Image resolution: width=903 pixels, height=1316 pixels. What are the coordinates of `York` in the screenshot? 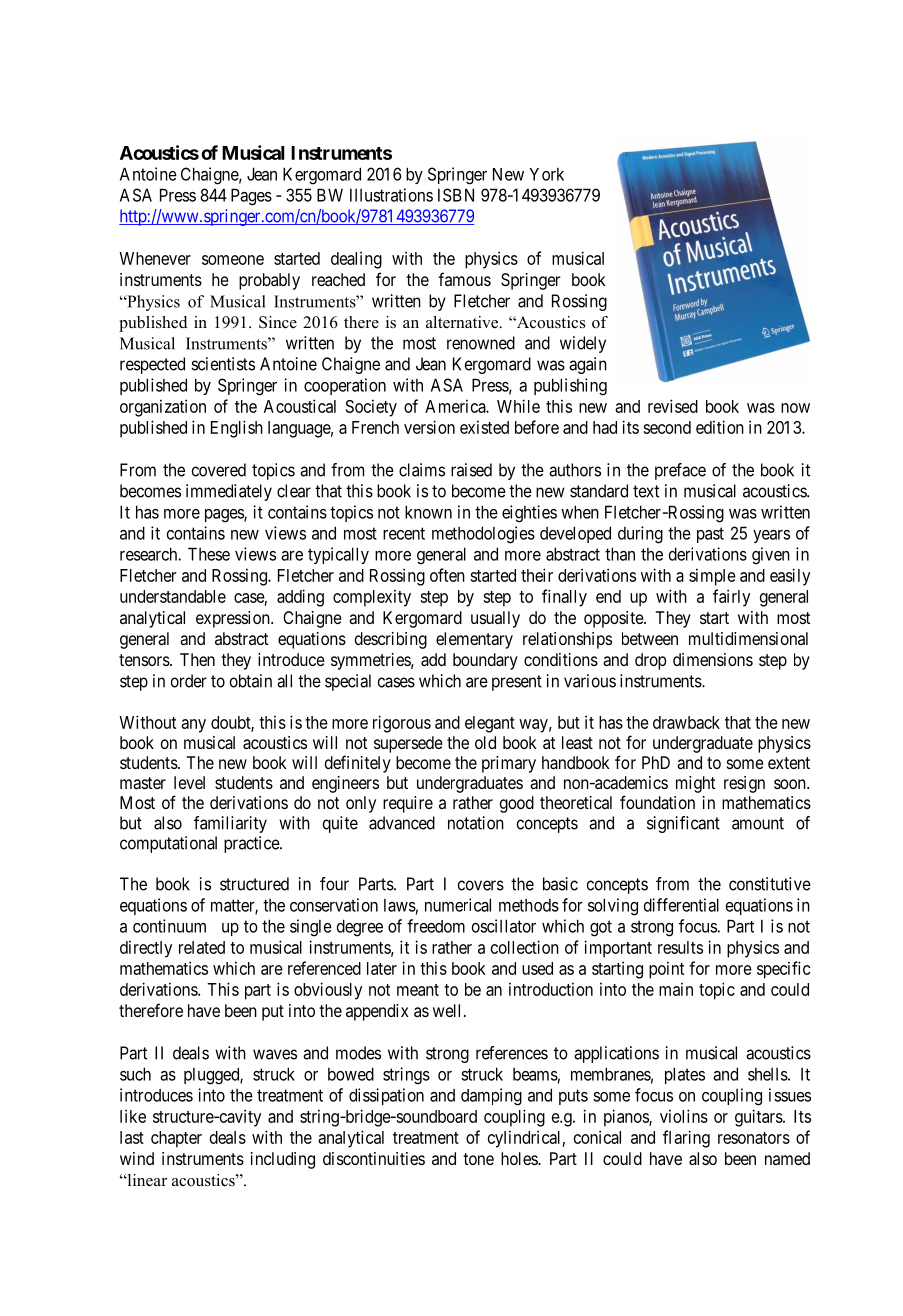 It's located at (546, 174).
